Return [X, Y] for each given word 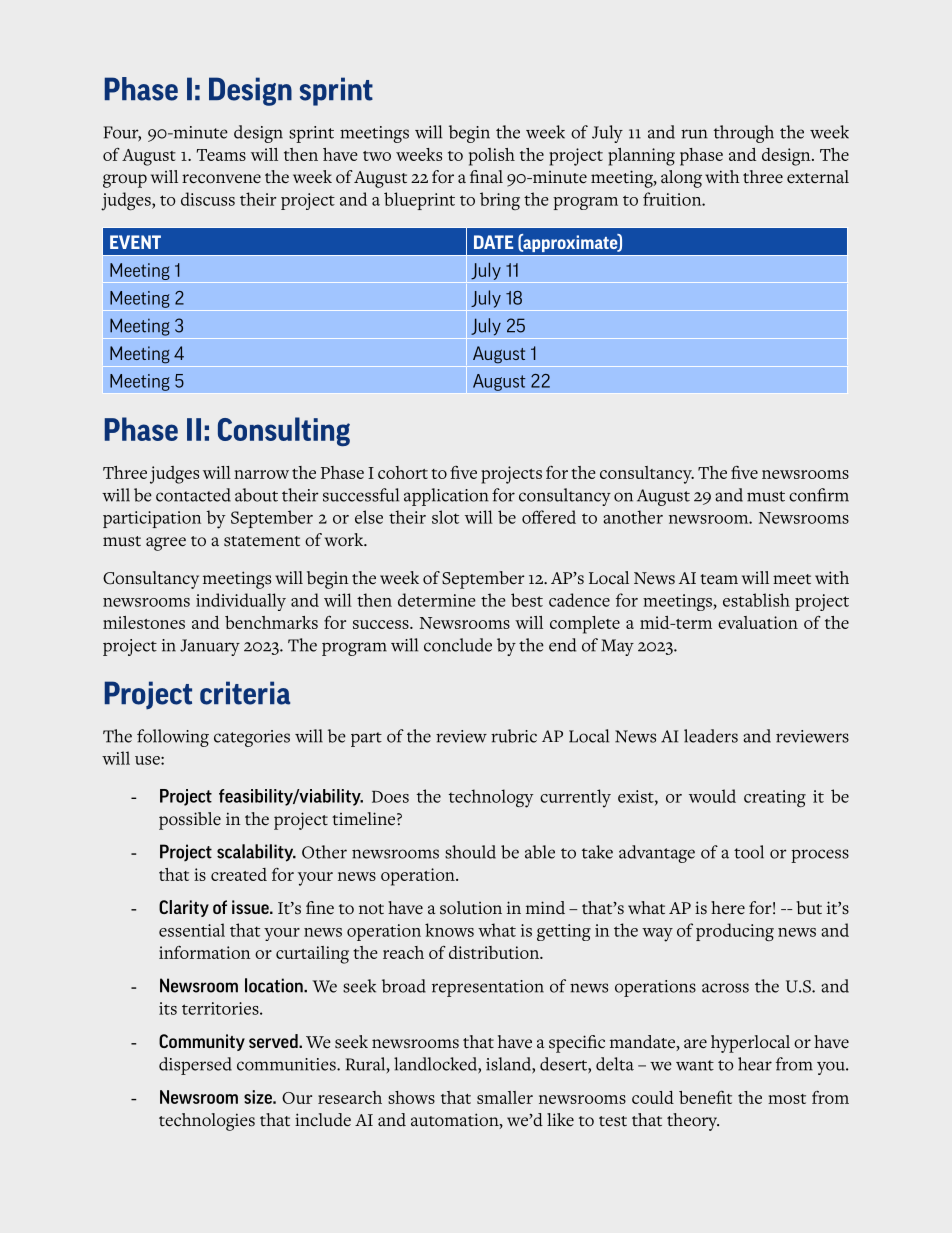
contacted [193, 495]
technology [491, 798]
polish [492, 157]
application [446, 497]
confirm [819, 495]
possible [190, 821]
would [712, 796]
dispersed [195, 1066]
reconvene [221, 179]
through [744, 134]
